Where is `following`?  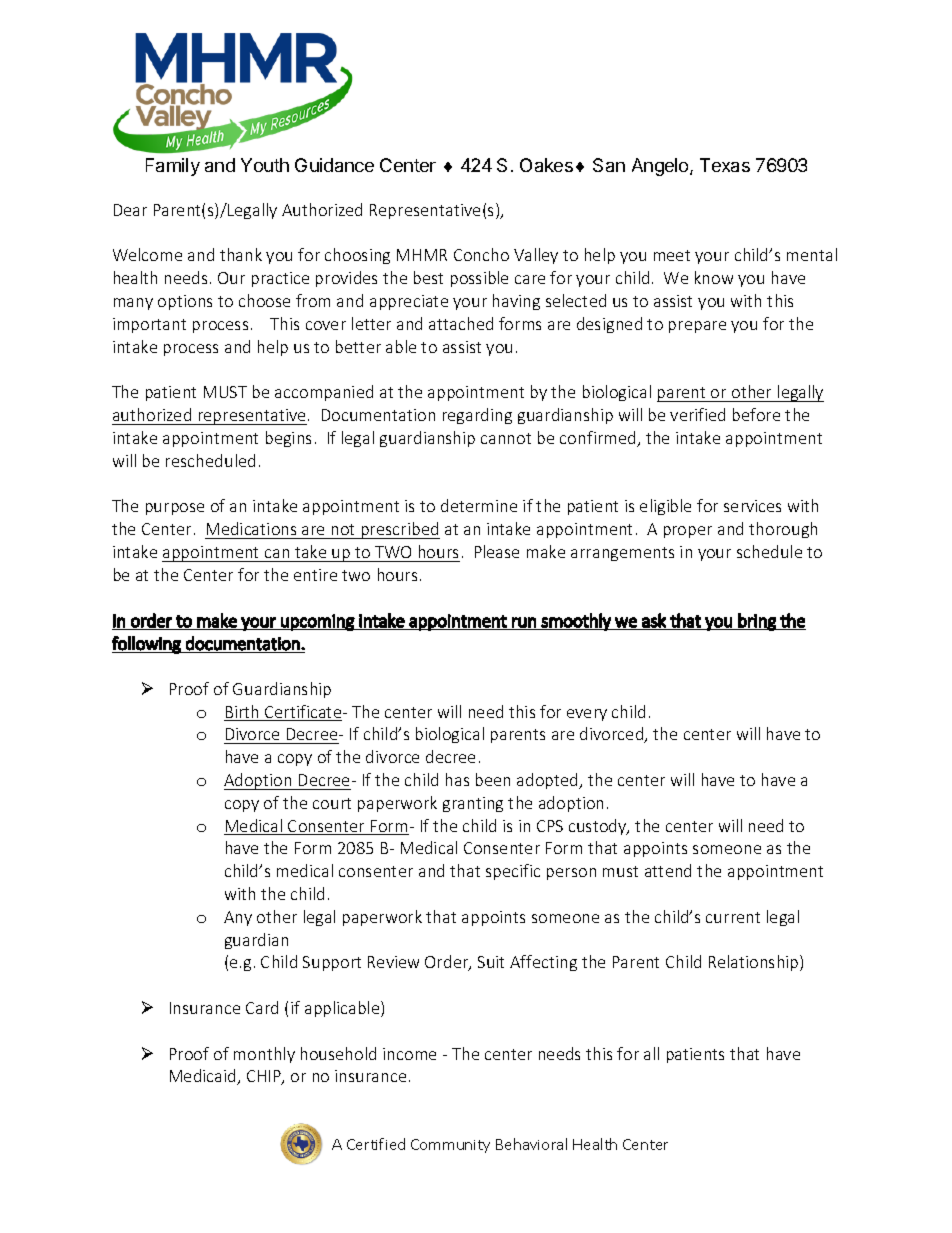 following is located at coordinates (147, 645).
